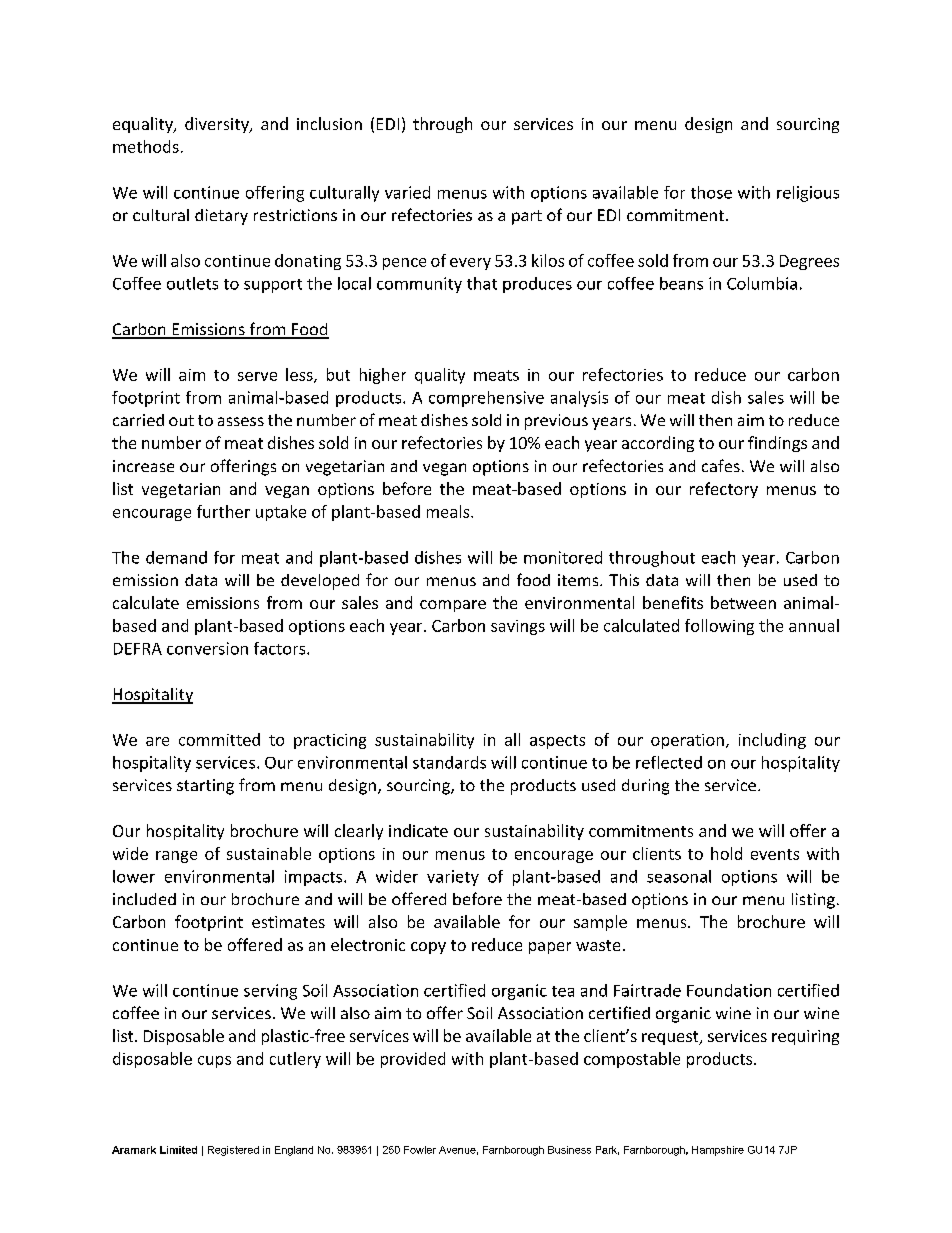 The image size is (952, 1233). I want to click on standards, so click(449, 762).
